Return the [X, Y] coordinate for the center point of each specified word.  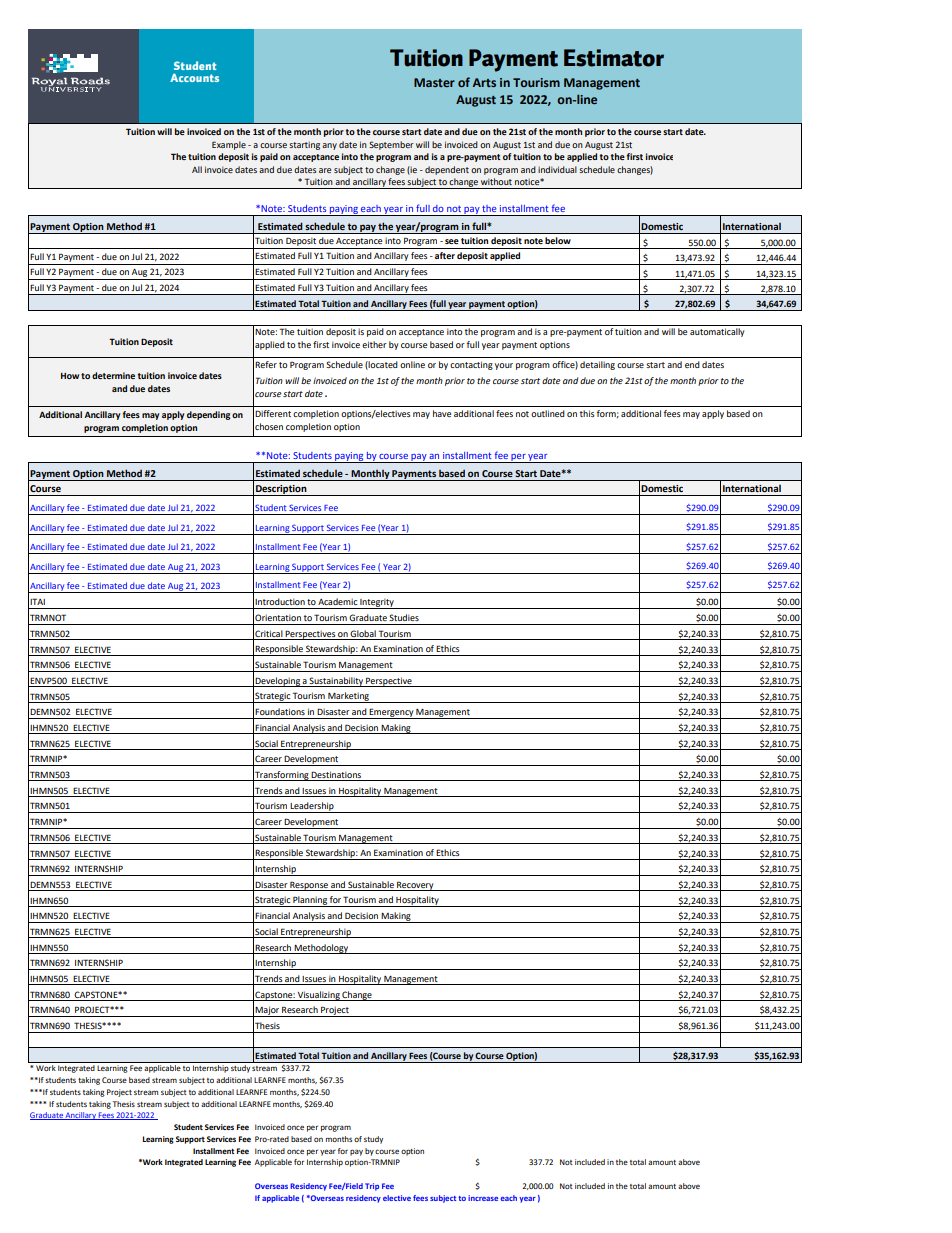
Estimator [614, 58]
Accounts [194, 78]
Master [434, 82]
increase [483, 1198]
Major [267, 1011]
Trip [372, 1187]
